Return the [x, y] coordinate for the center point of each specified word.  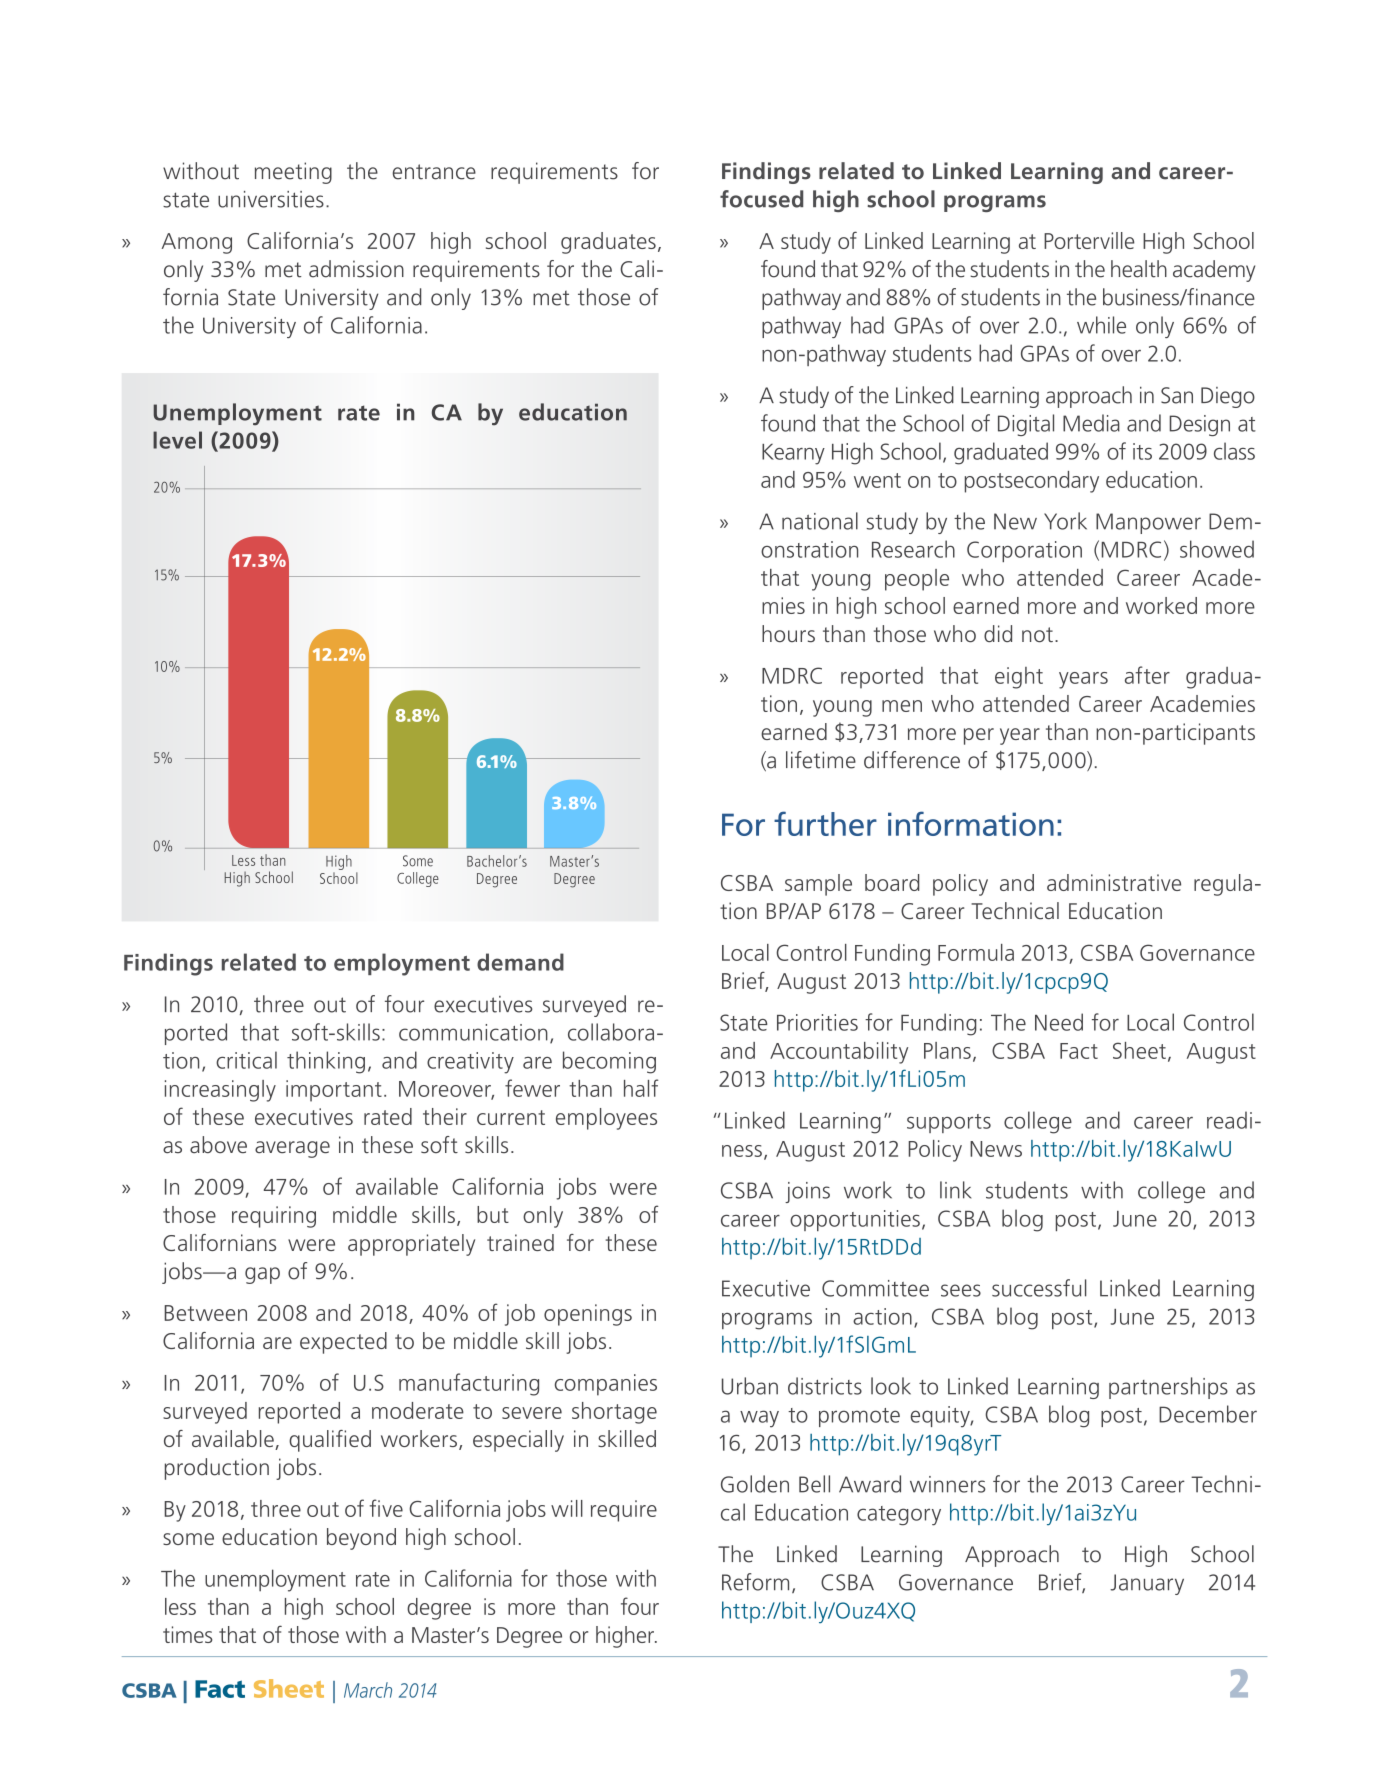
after [1147, 675]
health [1139, 269]
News [996, 1149]
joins [807, 1192]
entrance [434, 172]
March [368, 1690]
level [177, 440]
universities [271, 199]
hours [788, 634]
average [292, 1149]
